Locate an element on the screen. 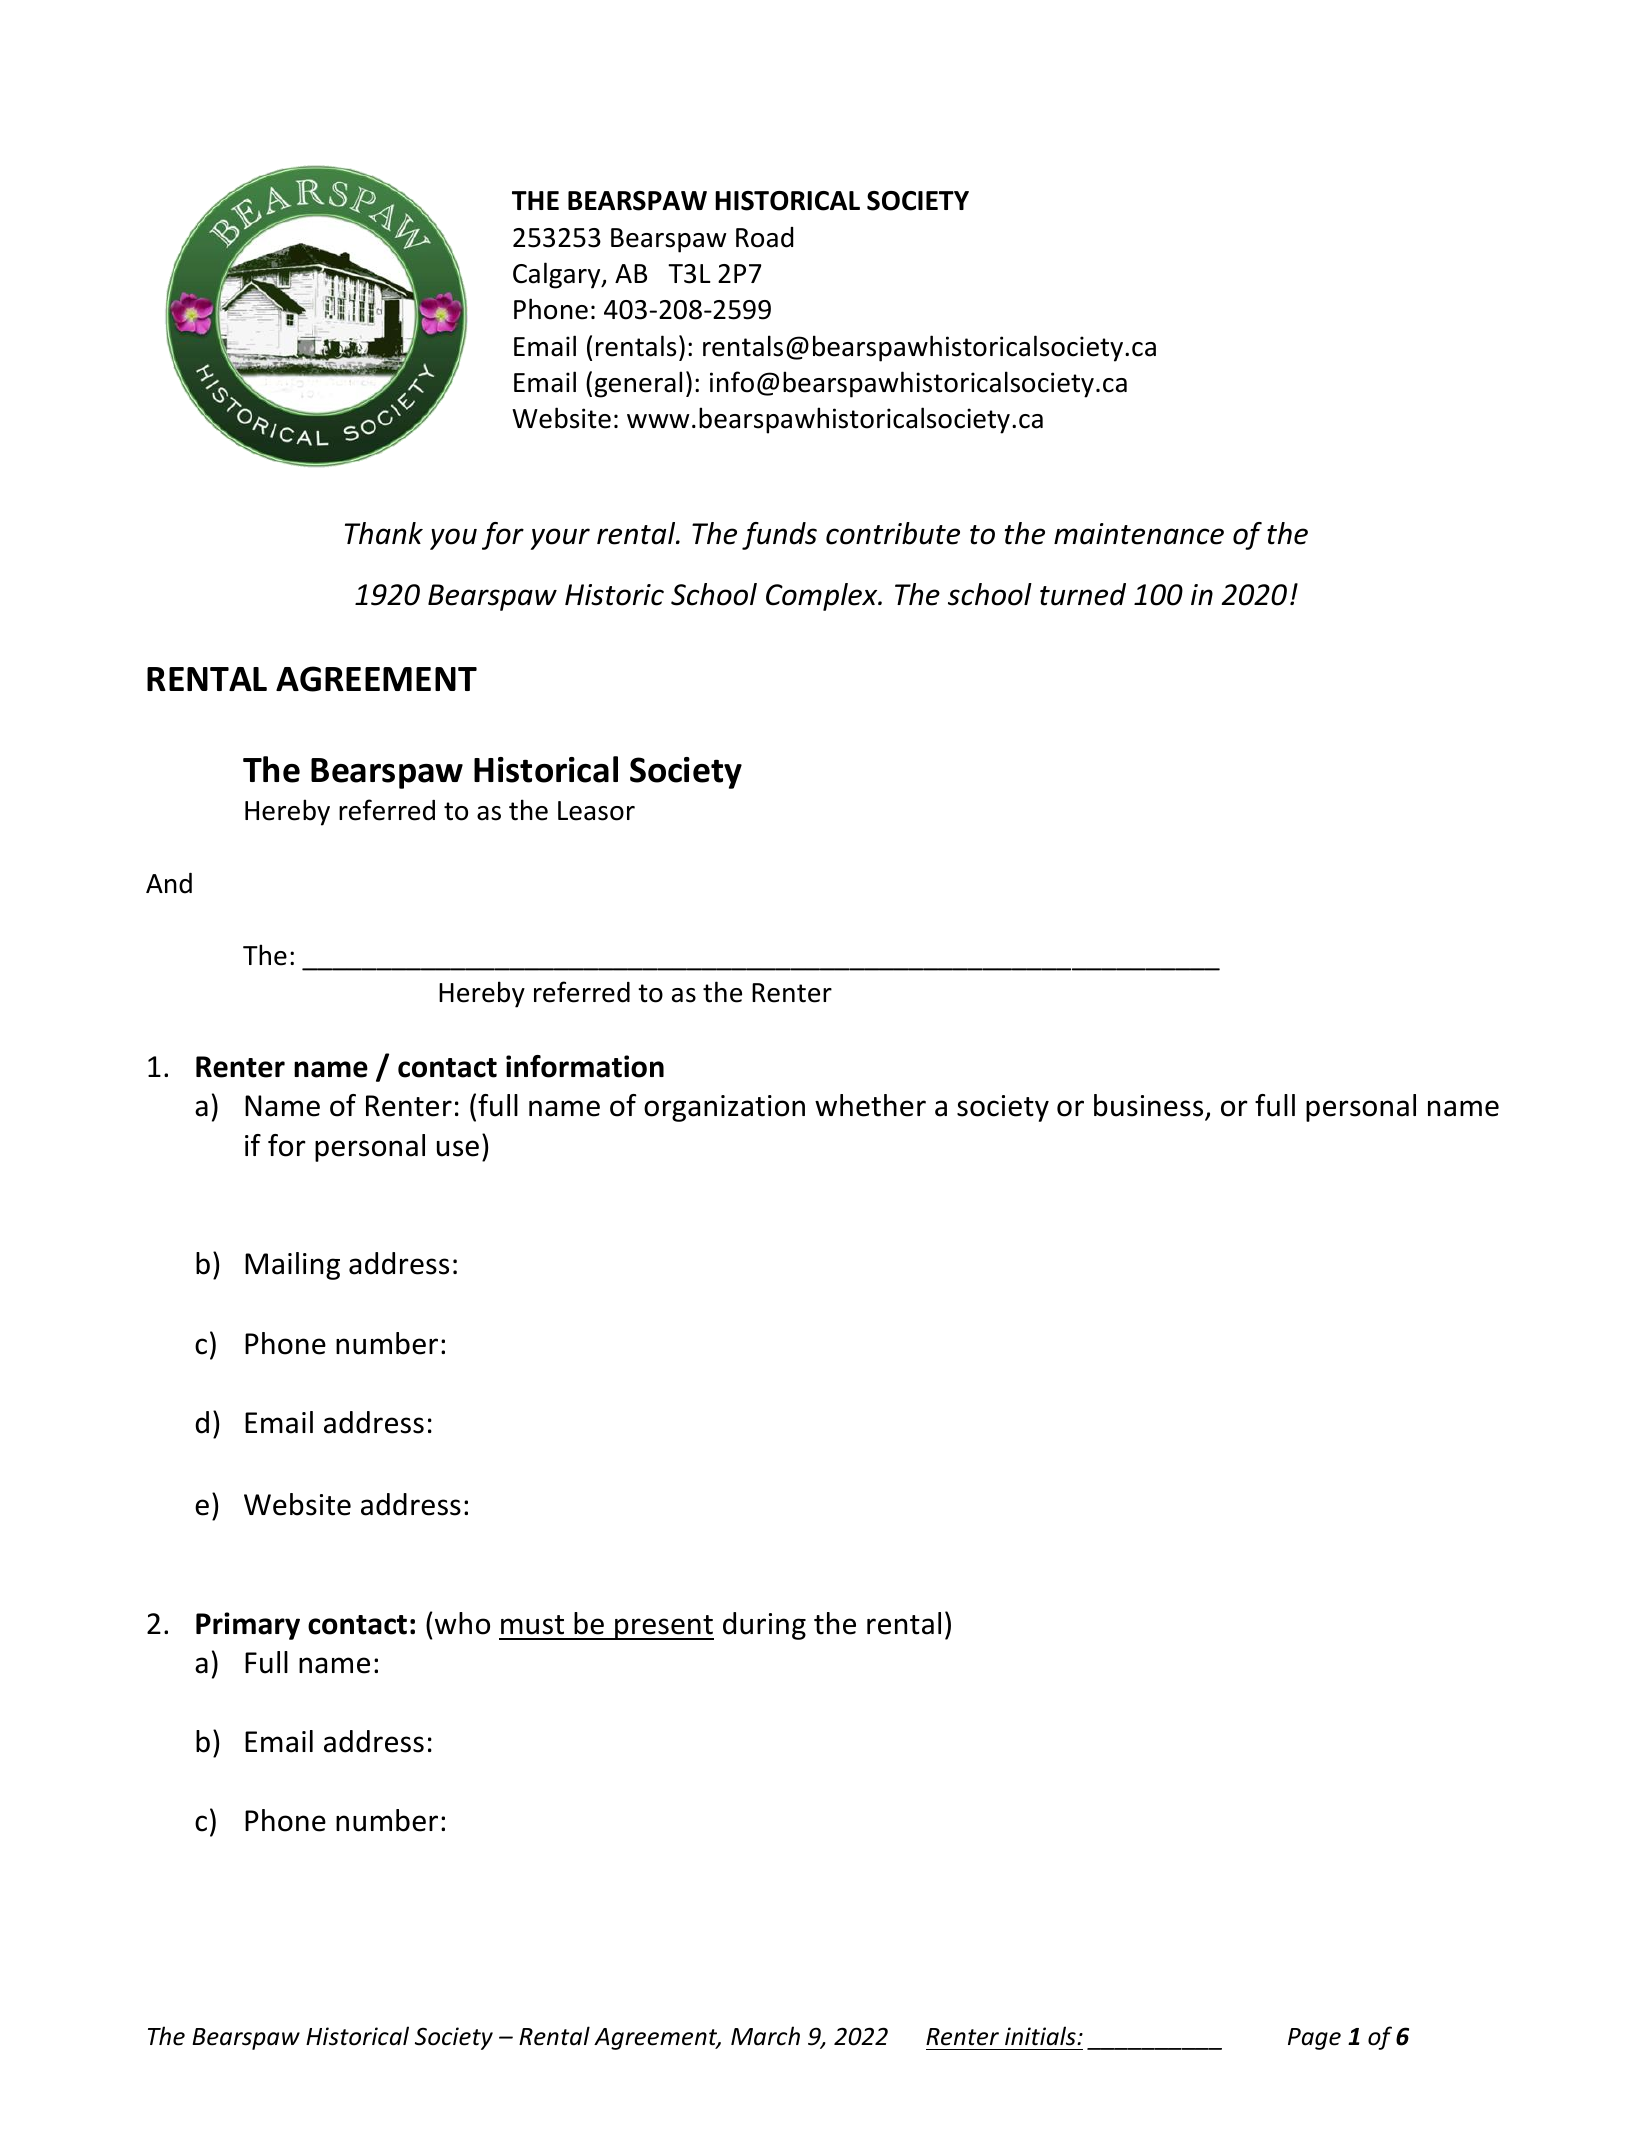 Image resolution: width=1652 pixels, height=2138 pixels. Primary is located at coordinates (248, 1626).
